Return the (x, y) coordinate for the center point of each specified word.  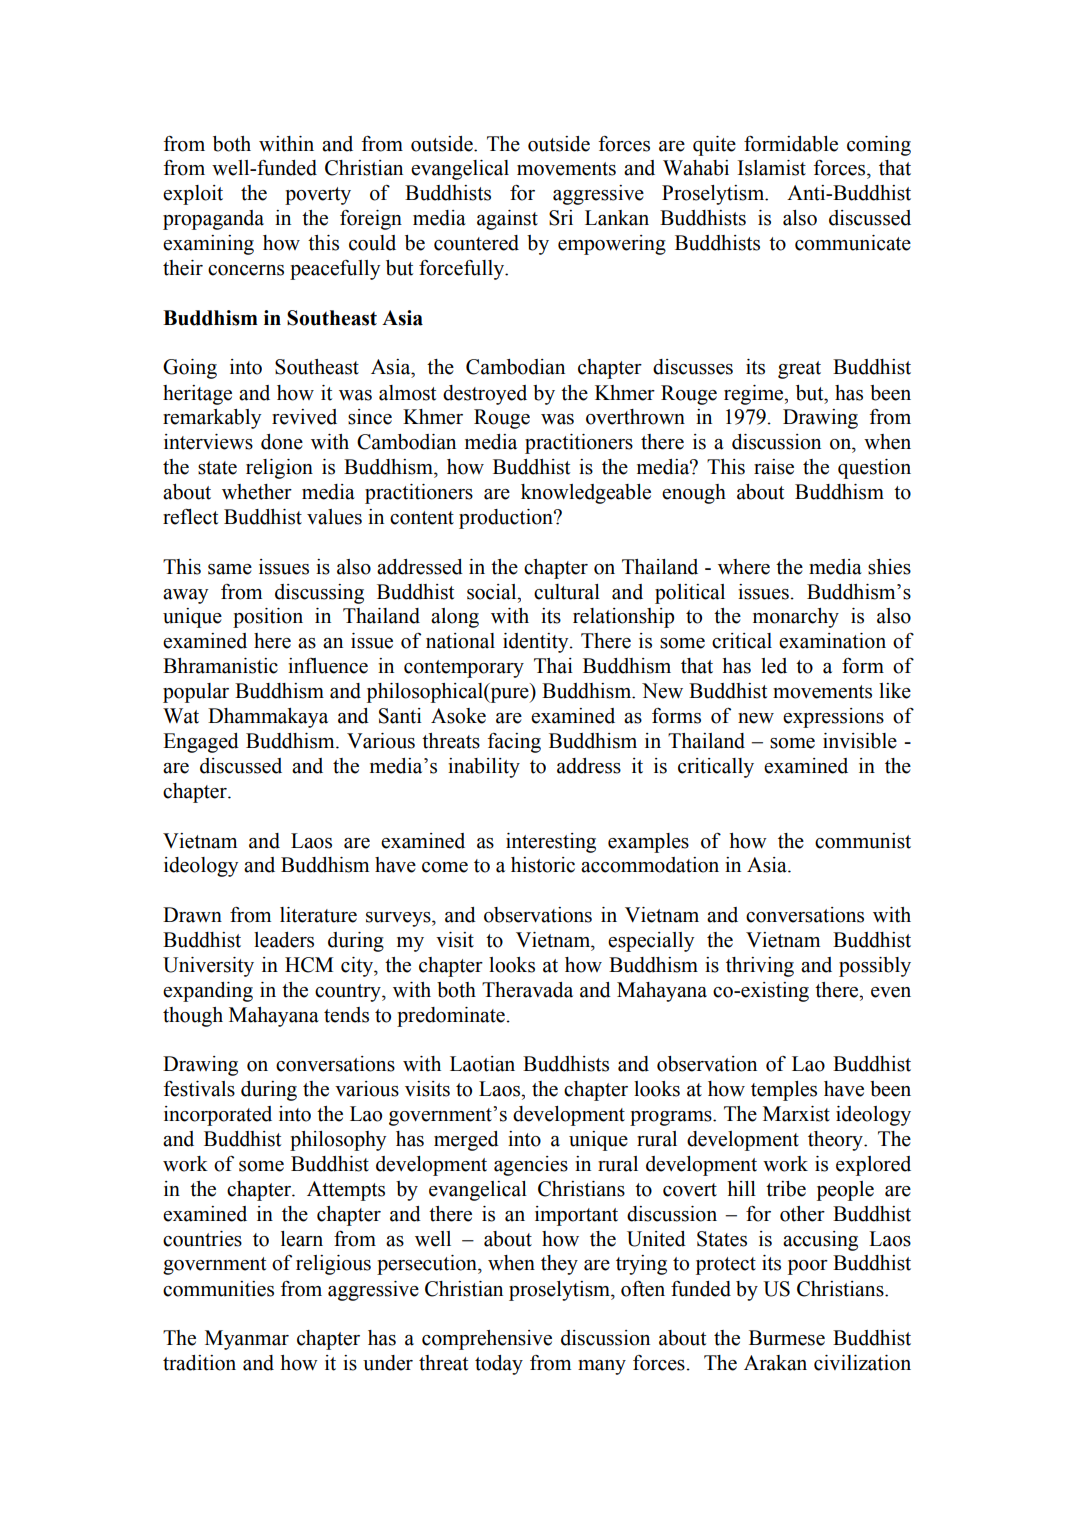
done (282, 442)
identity (537, 643)
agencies (531, 1166)
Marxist (796, 1114)
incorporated (218, 1116)
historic (543, 865)
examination (832, 641)
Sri (561, 218)
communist (863, 841)
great (799, 370)
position (268, 618)
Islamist (771, 168)
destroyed (485, 395)
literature (318, 915)
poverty (318, 196)
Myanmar (247, 1340)
